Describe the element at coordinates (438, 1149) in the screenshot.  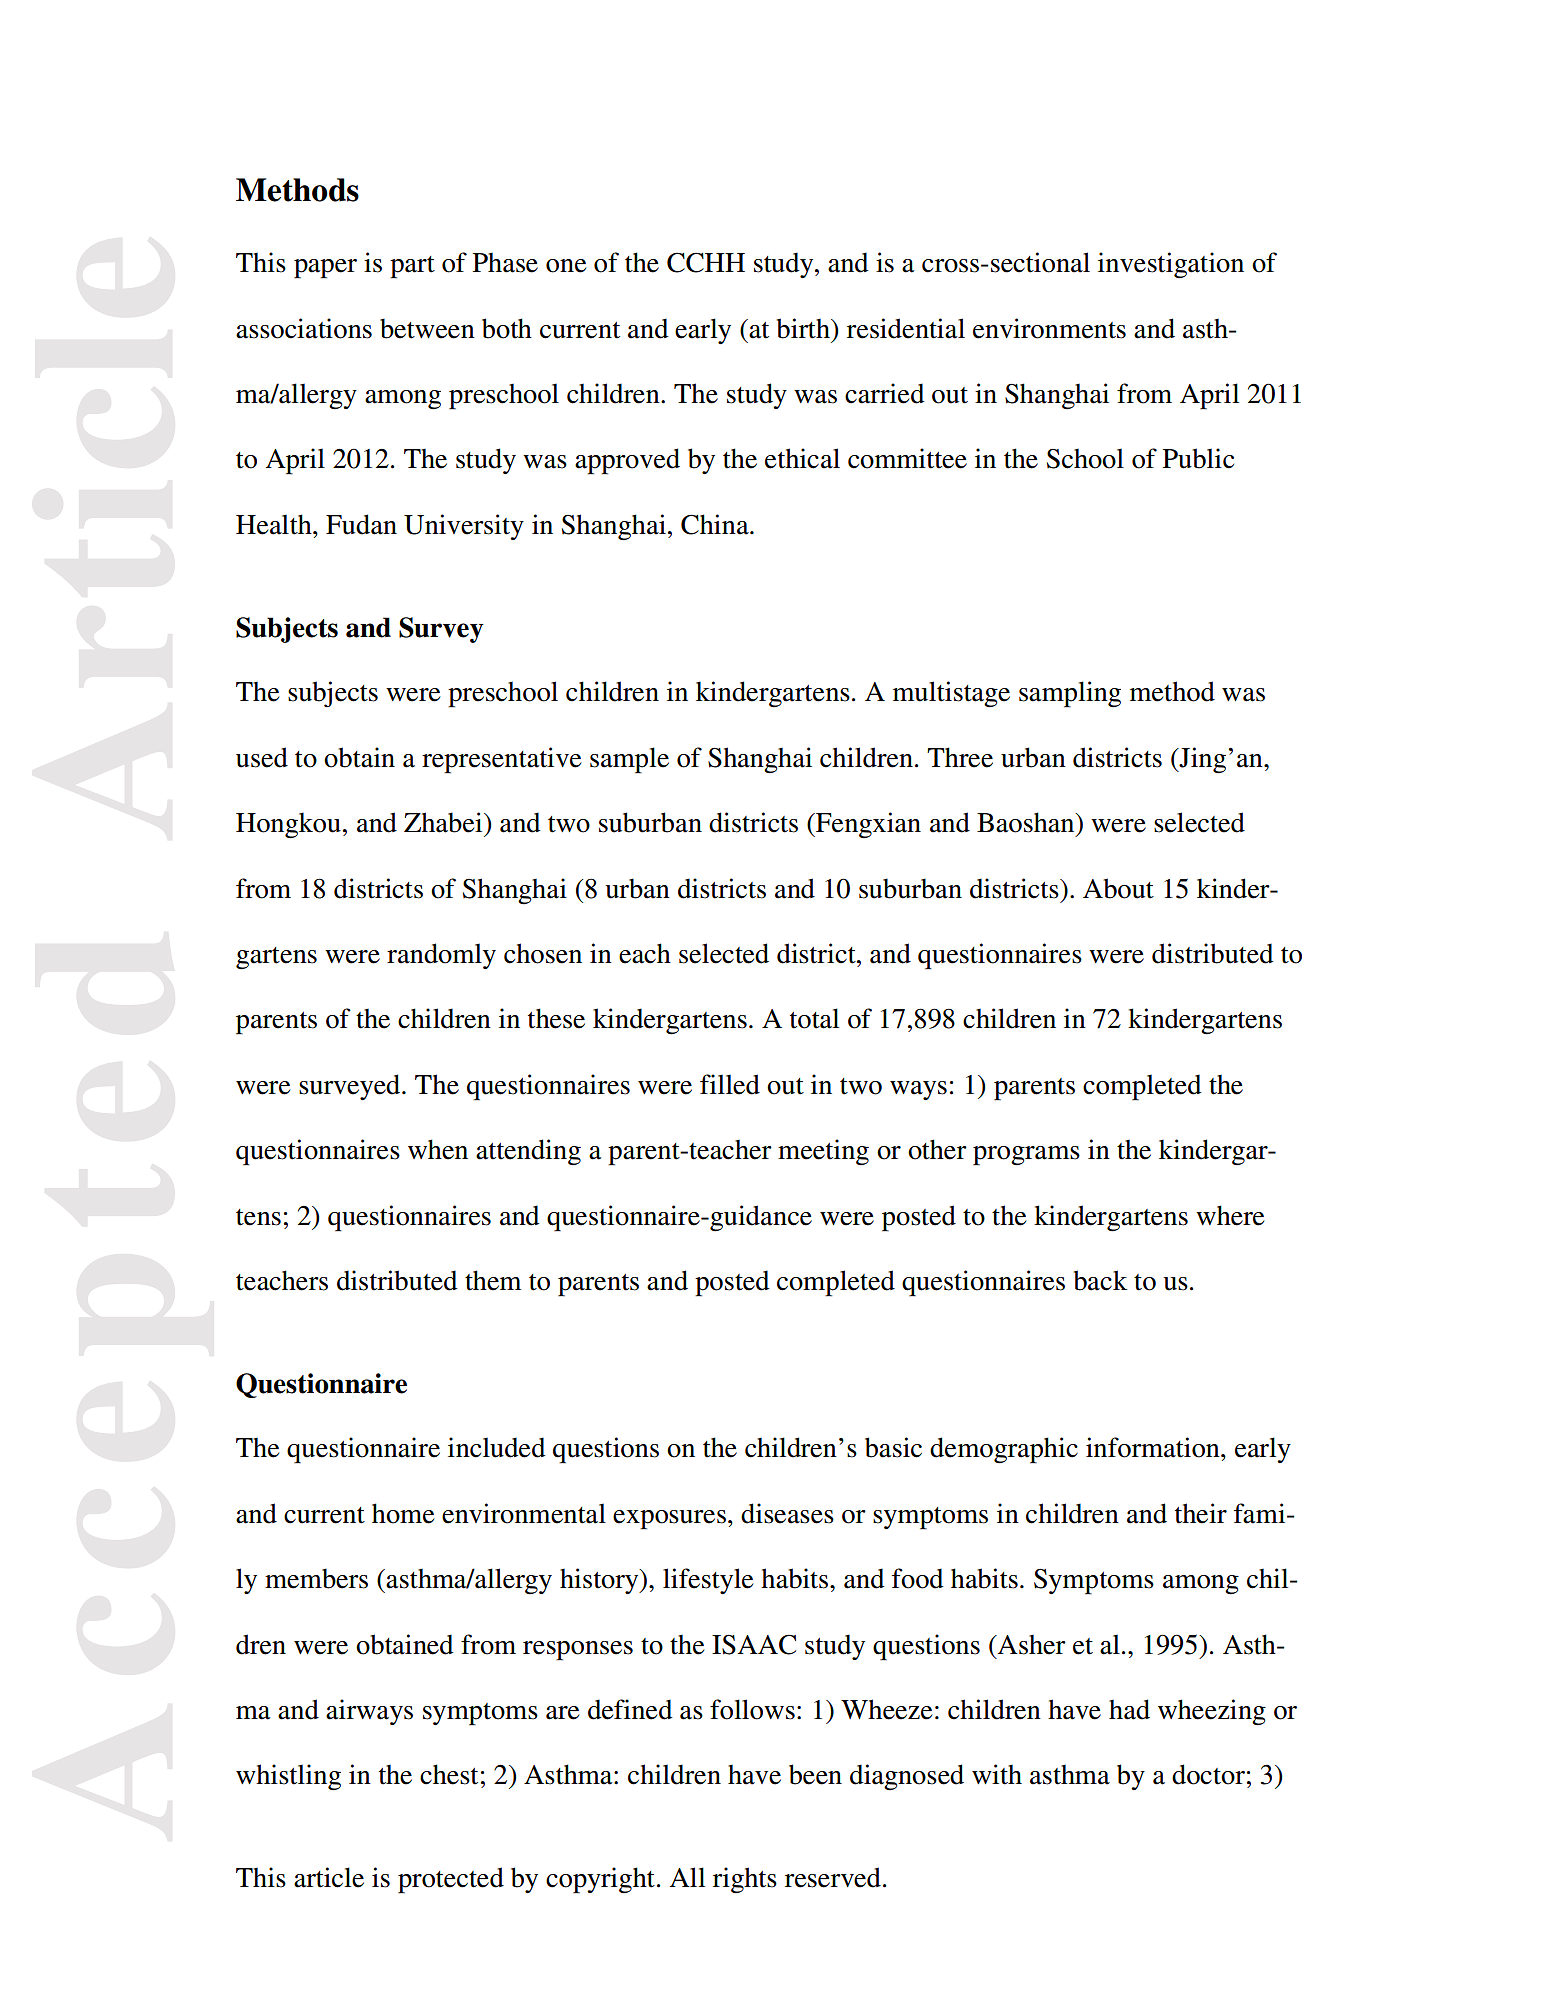
I see `when` at that location.
